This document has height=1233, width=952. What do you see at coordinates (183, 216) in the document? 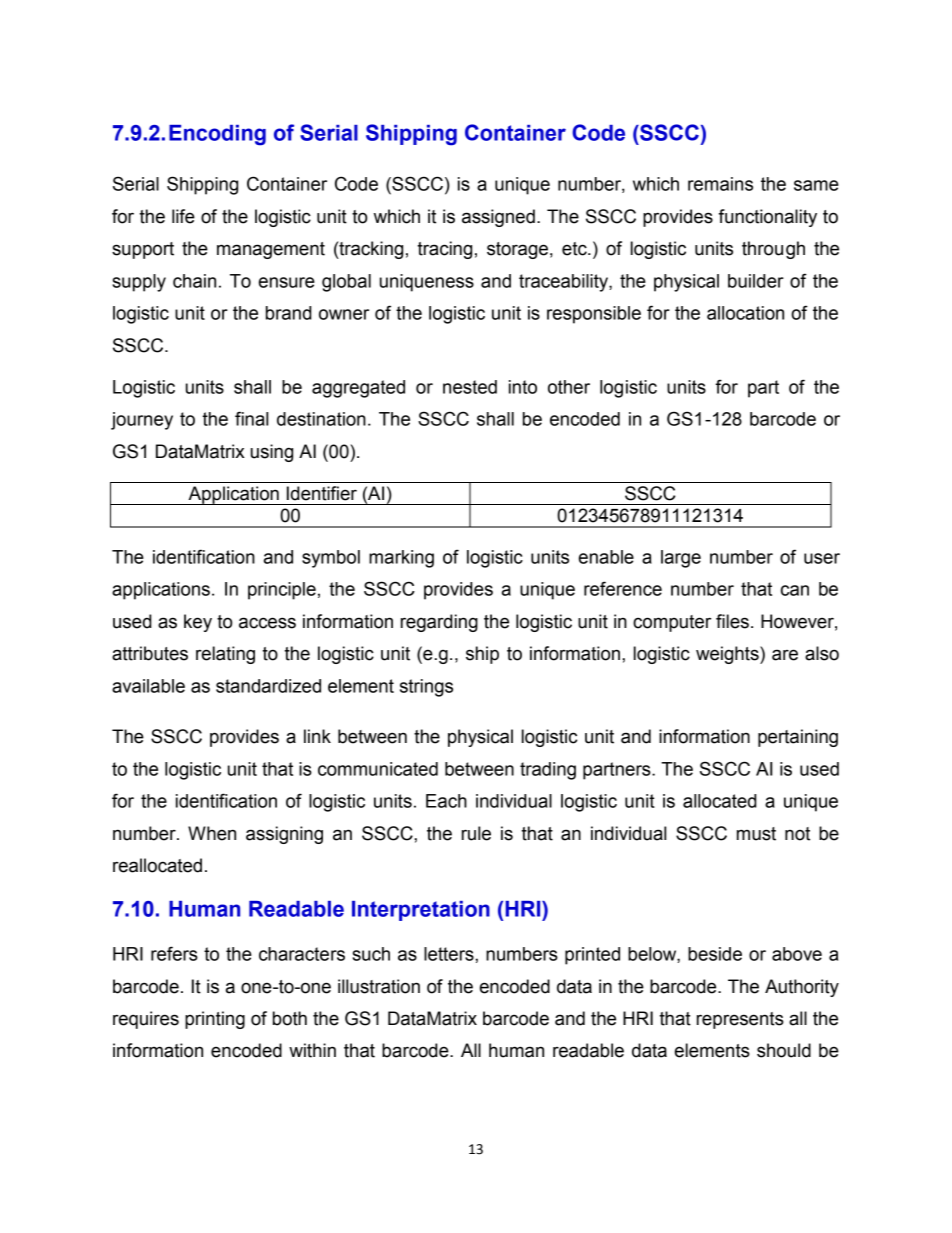
I see `life` at bounding box center [183, 216].
